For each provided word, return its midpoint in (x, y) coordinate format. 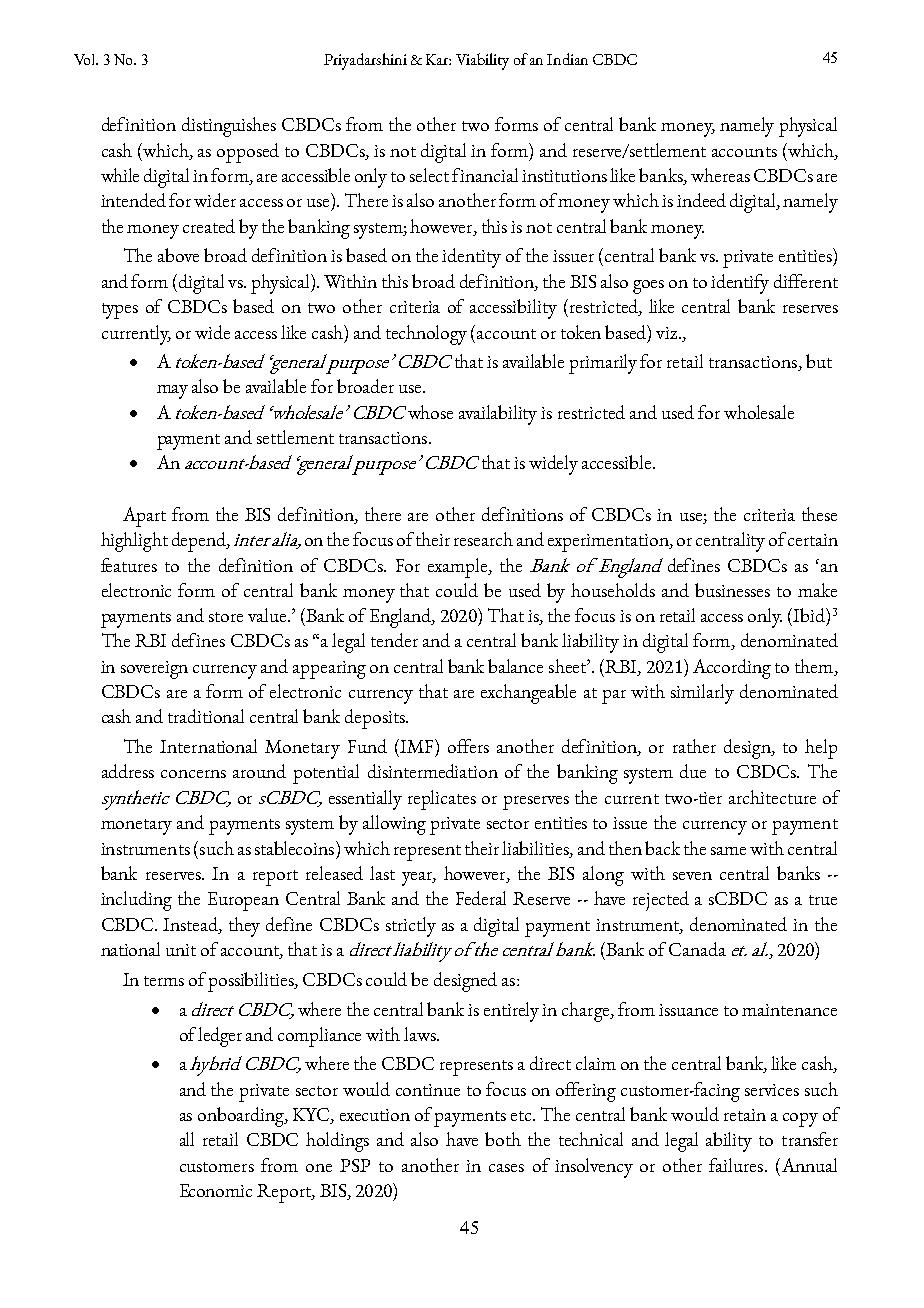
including (136, 901)
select (429, 175)
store (226, 617)
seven (692, 876)
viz (668, 333)
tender (394, 640)
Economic (216, 1190)
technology (426, 335)
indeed (701, 200)
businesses (732, 590)
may (172, 392)
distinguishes (229, 127)
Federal (481, 898)
